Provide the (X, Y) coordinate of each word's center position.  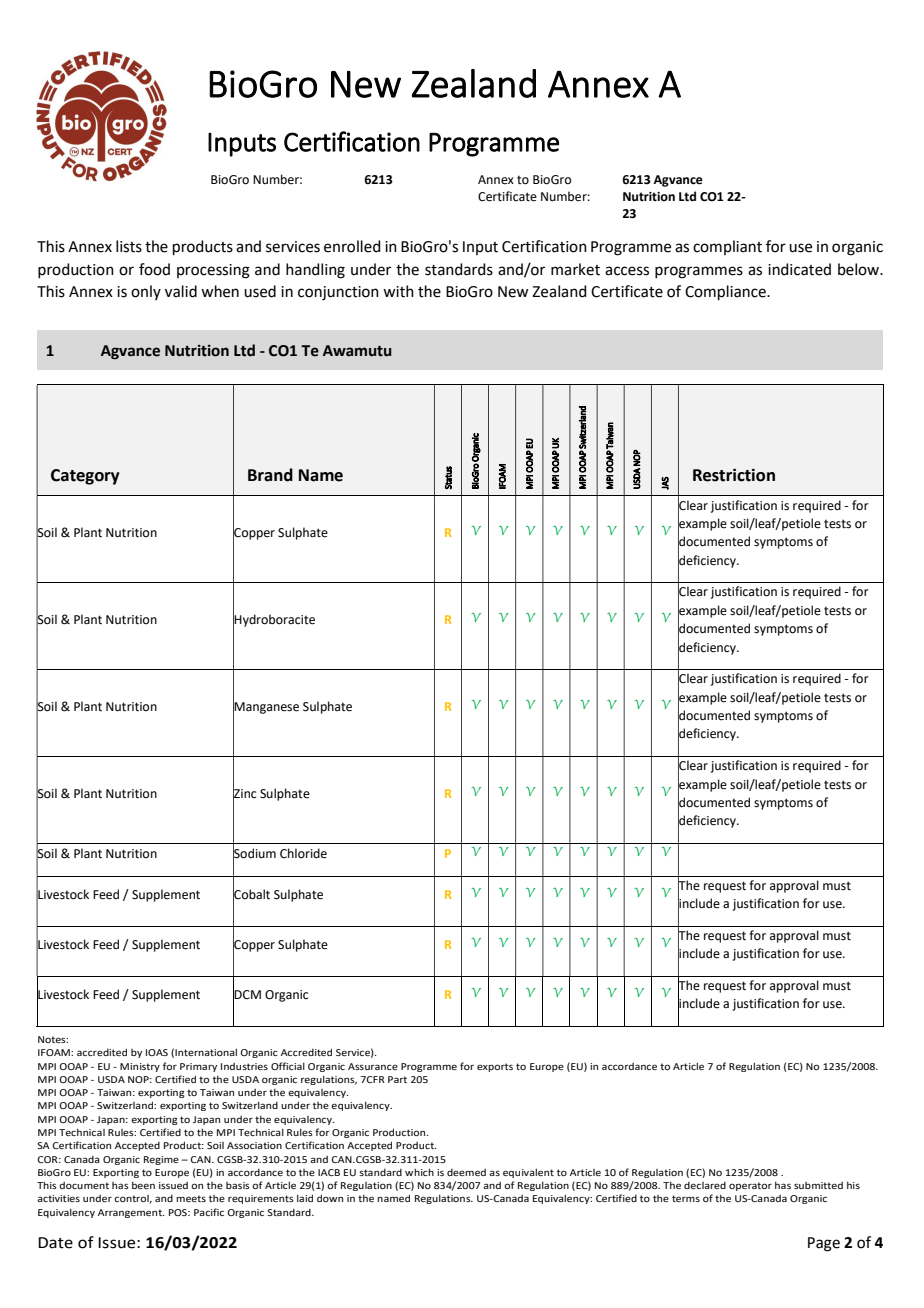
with (398, 291)
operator (750, 1186)
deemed (466, 1172)
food (154, 269)
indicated (799, 269)
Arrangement (131, 1213)
